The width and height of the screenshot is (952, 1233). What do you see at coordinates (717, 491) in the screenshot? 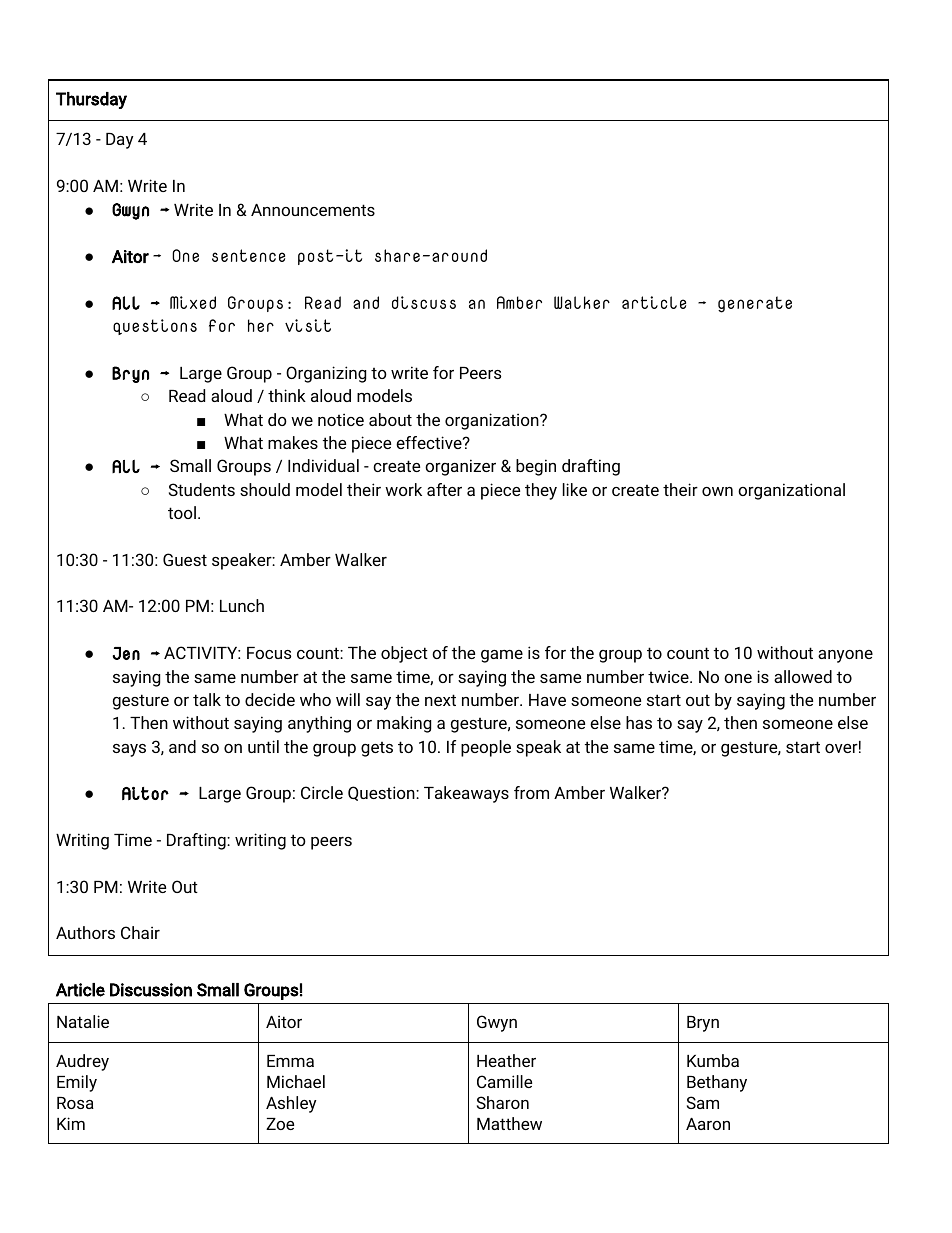
I see `own` at bounding box center [717, 491].
